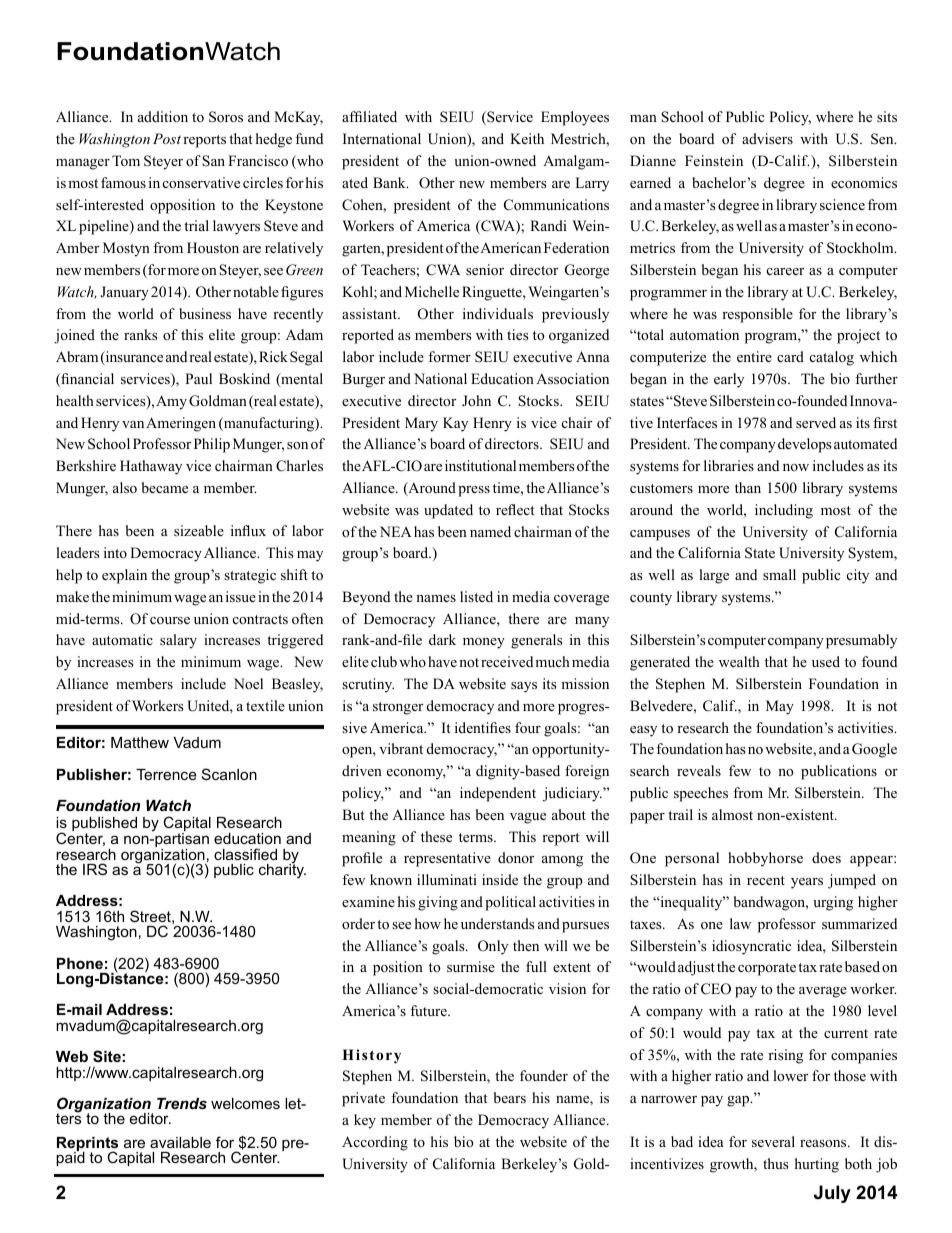  What do you see at coordinates (167, 138) in the screenshot?
I see `Post` at bounding box center [167, 138].
